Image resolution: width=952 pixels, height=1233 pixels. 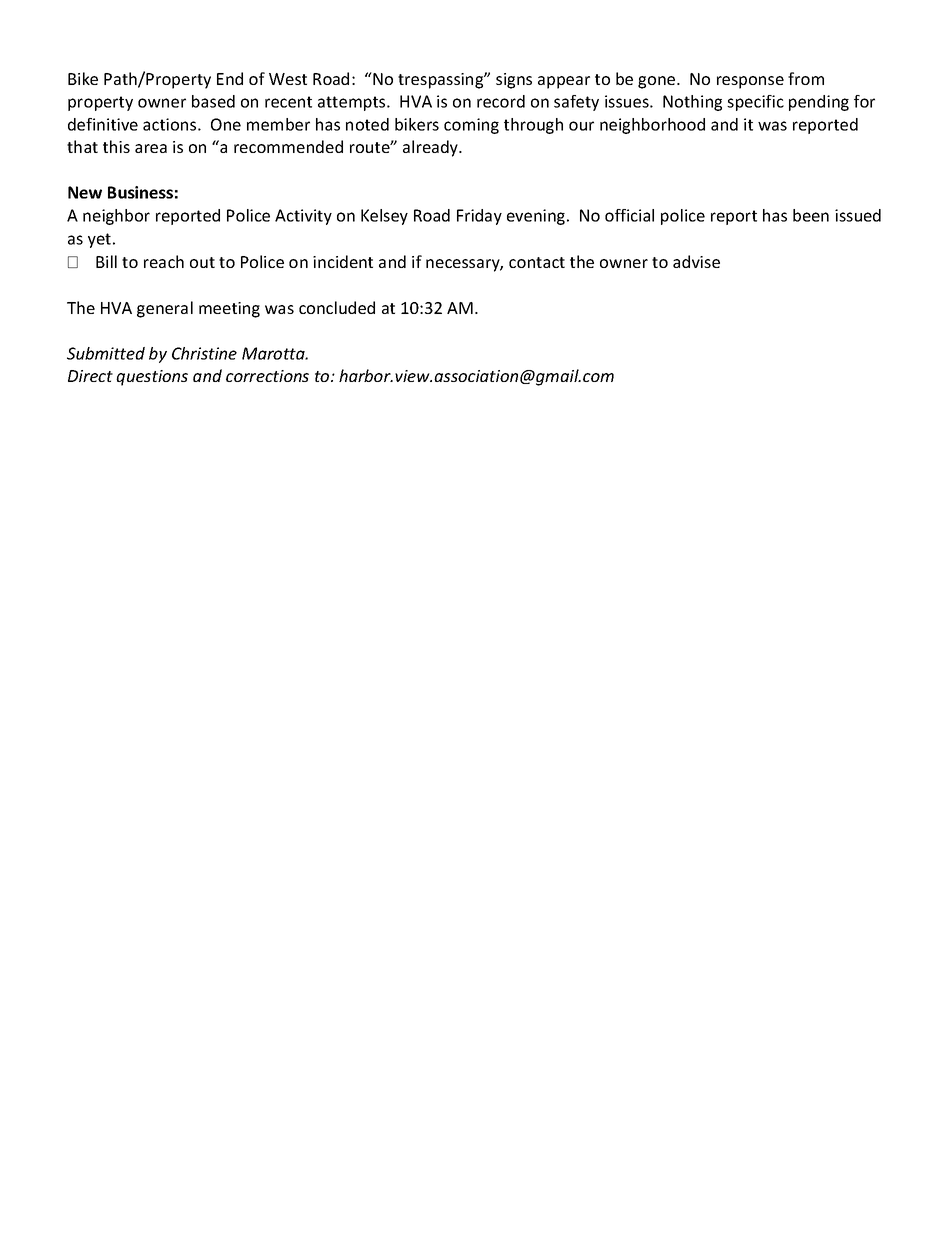 I want to click on Friday, so click(x=479, y=217).
